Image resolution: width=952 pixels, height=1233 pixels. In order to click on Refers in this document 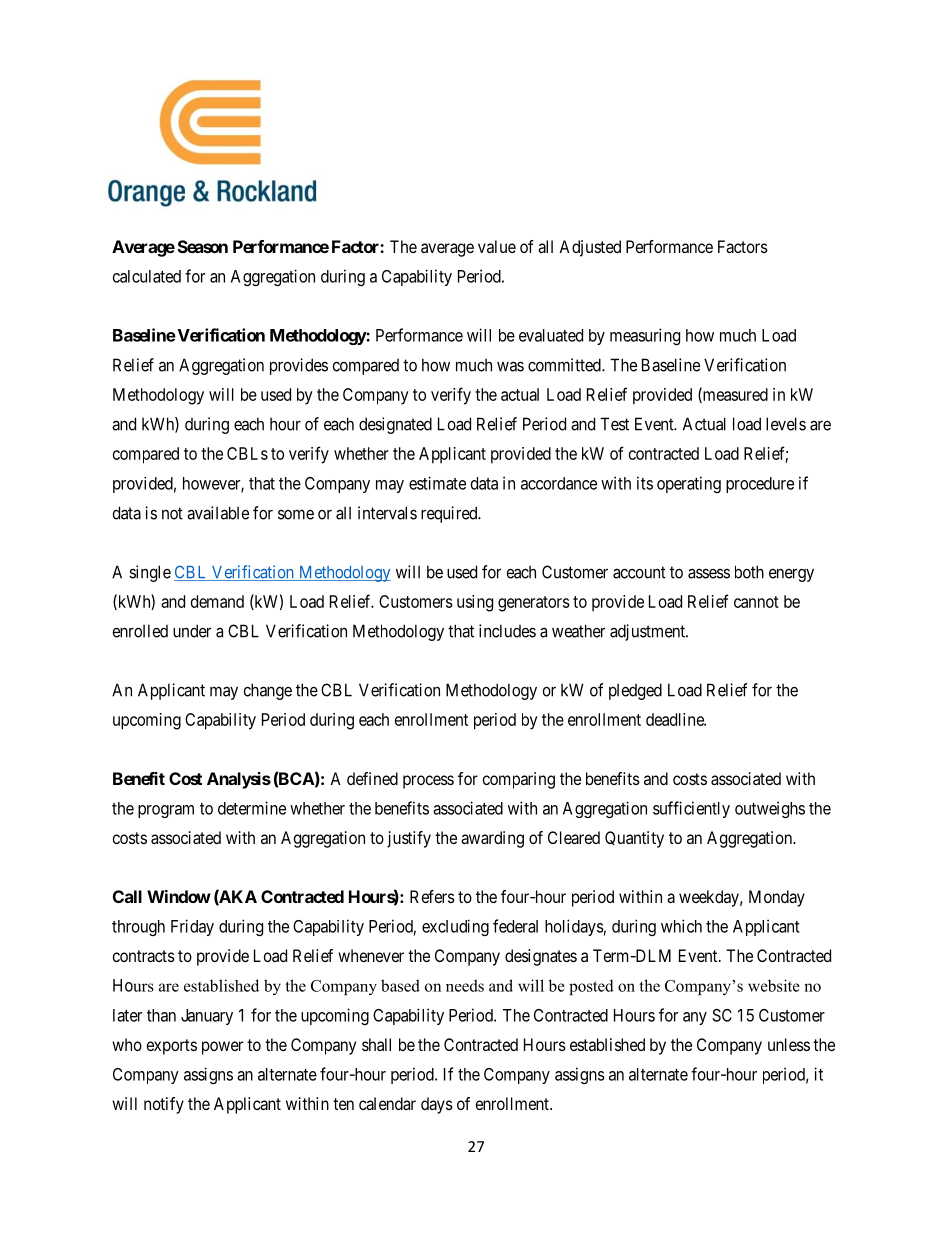, I will do `click(432, 896)`.
